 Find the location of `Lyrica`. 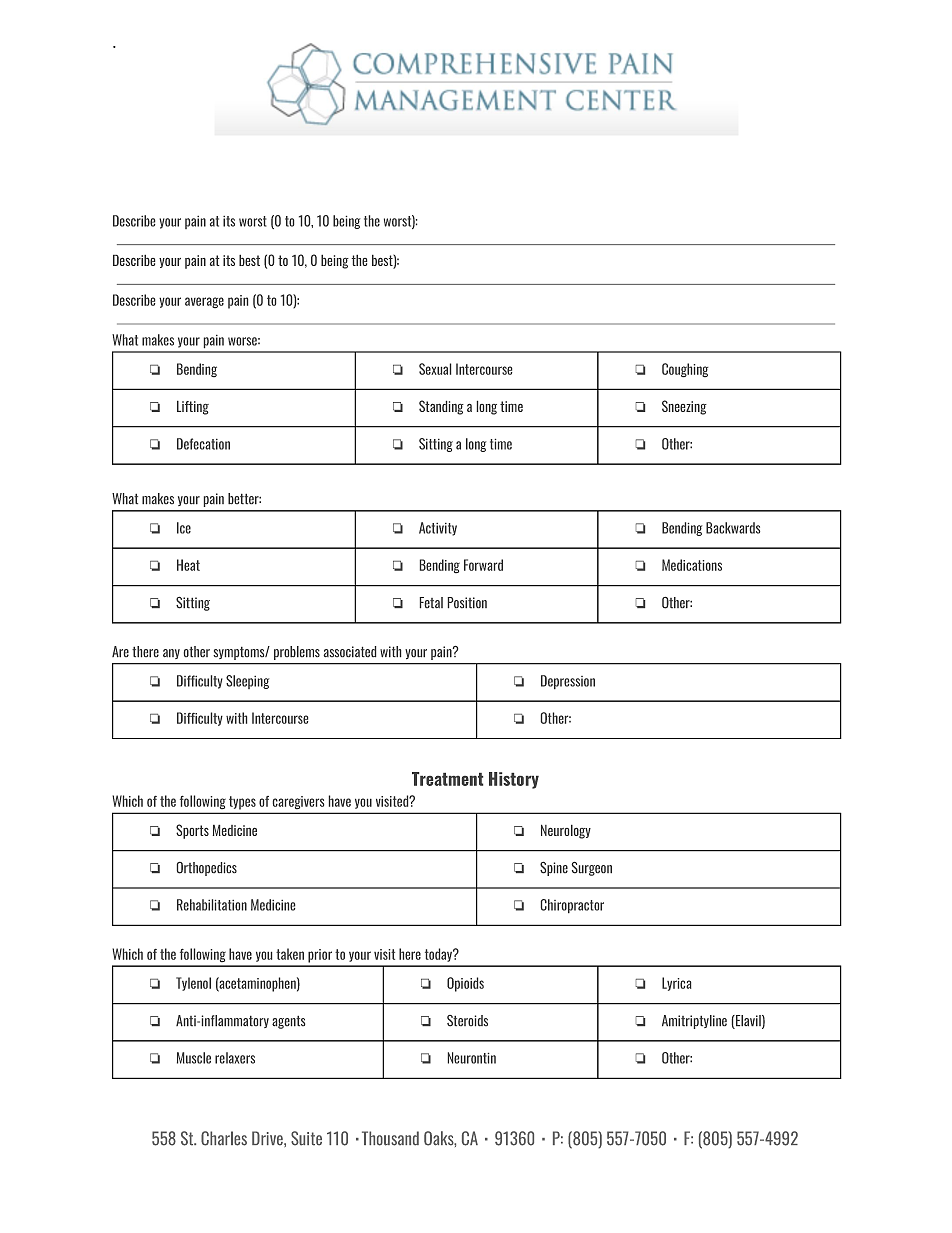

Lyrica is located at coordinates (676, 984).
